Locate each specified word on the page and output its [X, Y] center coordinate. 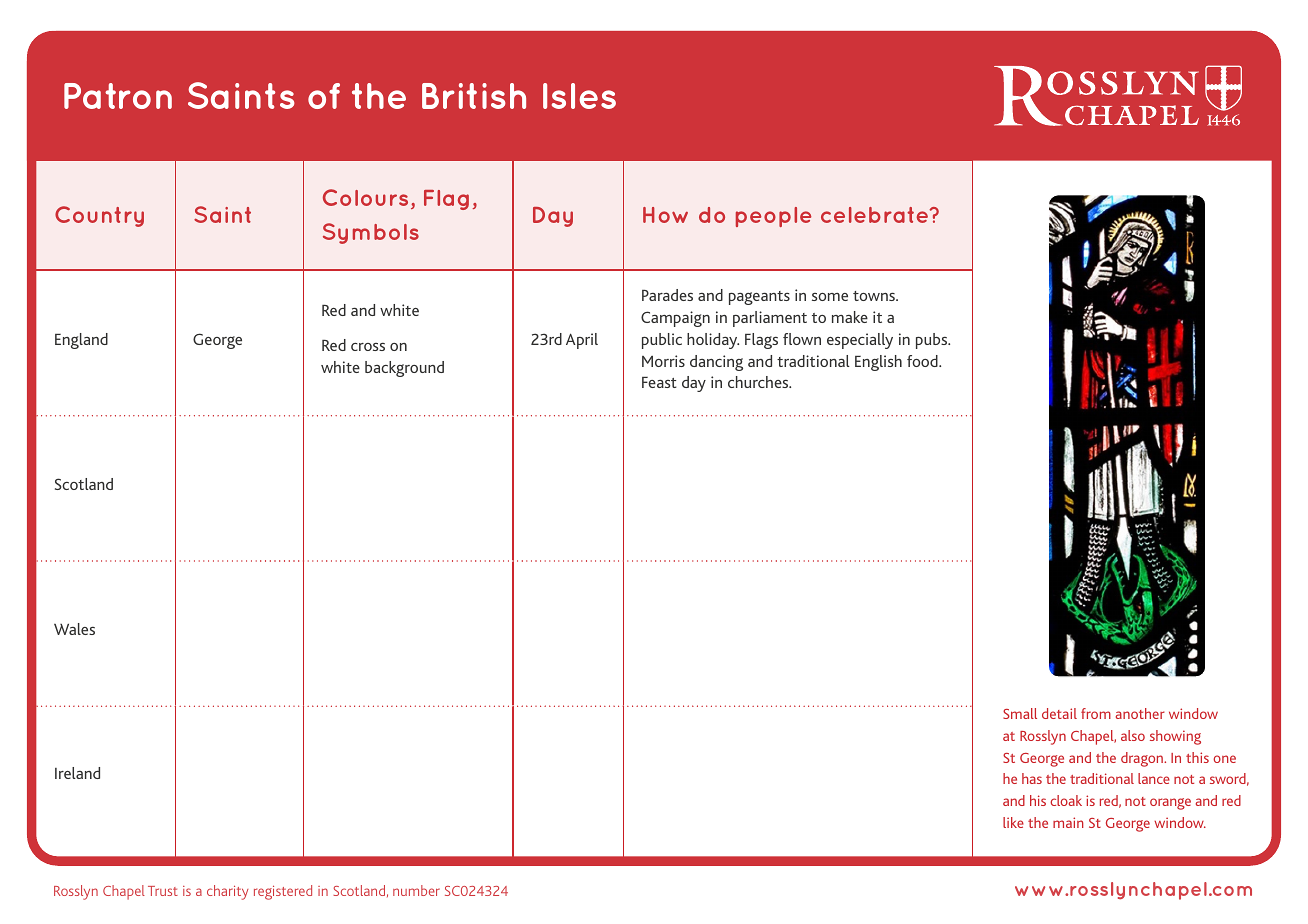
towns [875, 296]
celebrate [876, 215]
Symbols [371, 233]
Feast [659, 382]
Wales [74, 629]
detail [1059, 713]
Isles [579, 96]
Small [1020, 713]
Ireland [77, 773]
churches [759, 382]
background [404, 369]
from [1096, 713]
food [923, 361]
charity [228, 892]
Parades [667, 295]
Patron [118, 96]
